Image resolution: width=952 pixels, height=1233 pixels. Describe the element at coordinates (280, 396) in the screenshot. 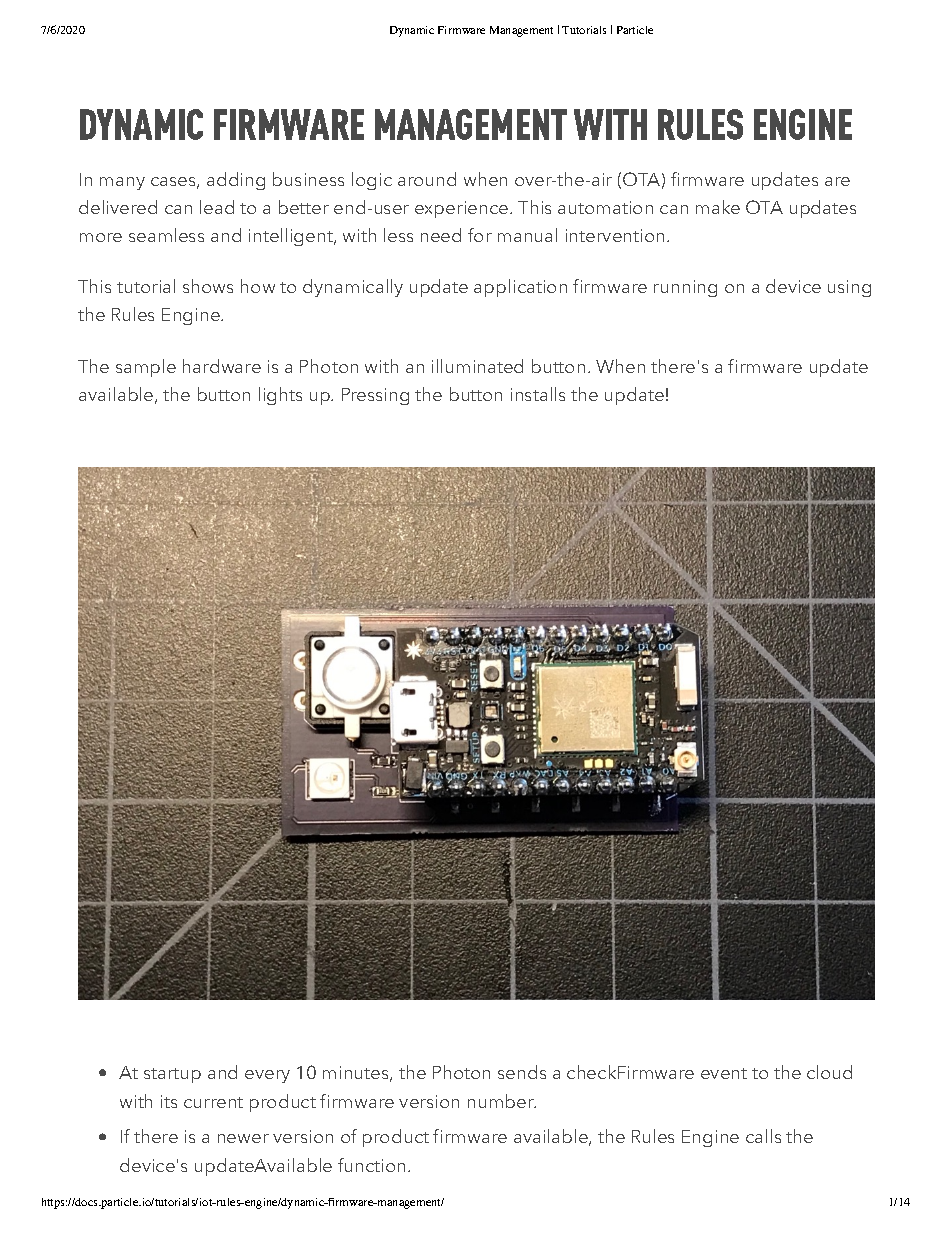

I see `lights` at that location.
